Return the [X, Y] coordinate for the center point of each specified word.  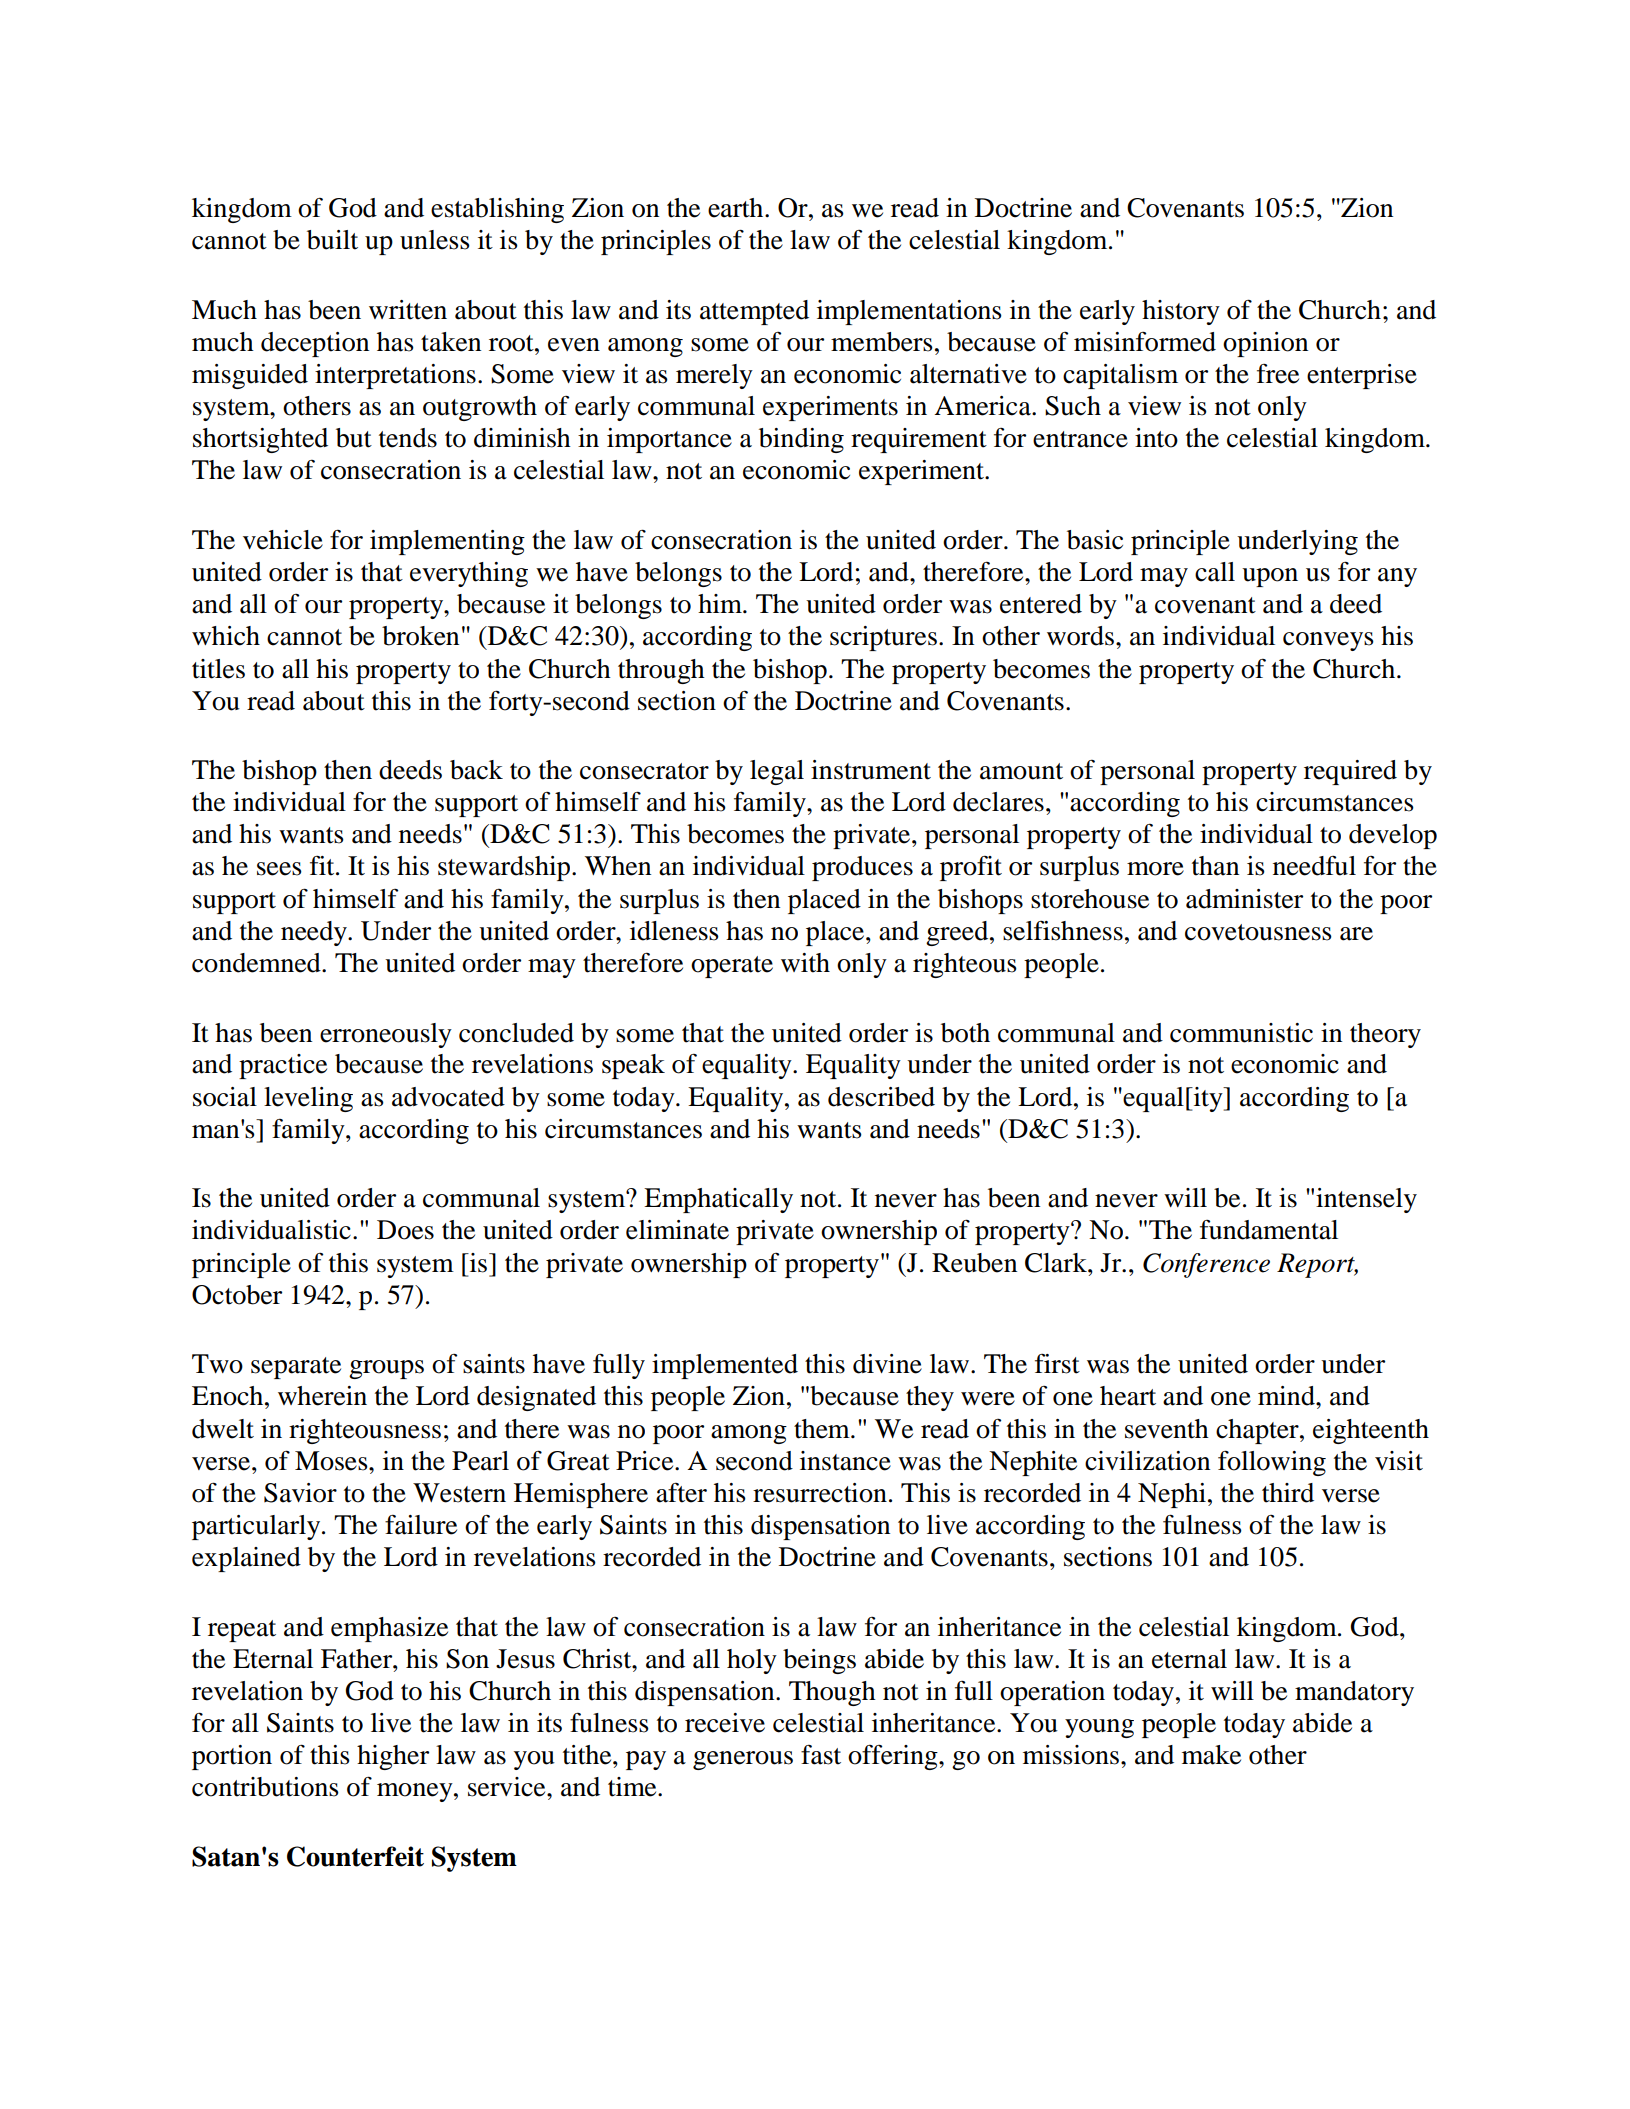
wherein [322, 1396]
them [823, 1429]
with [805, 963]
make [1211, 1755]
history [1181, 312]
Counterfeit [355, 1856]
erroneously [386, 1035]
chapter [1258, 1431]
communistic [1241, 1033]
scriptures [883, 638]
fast [821, 1755]
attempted [754, 312]
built [332, 240]
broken [420, 636]
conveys [1328, 641]
